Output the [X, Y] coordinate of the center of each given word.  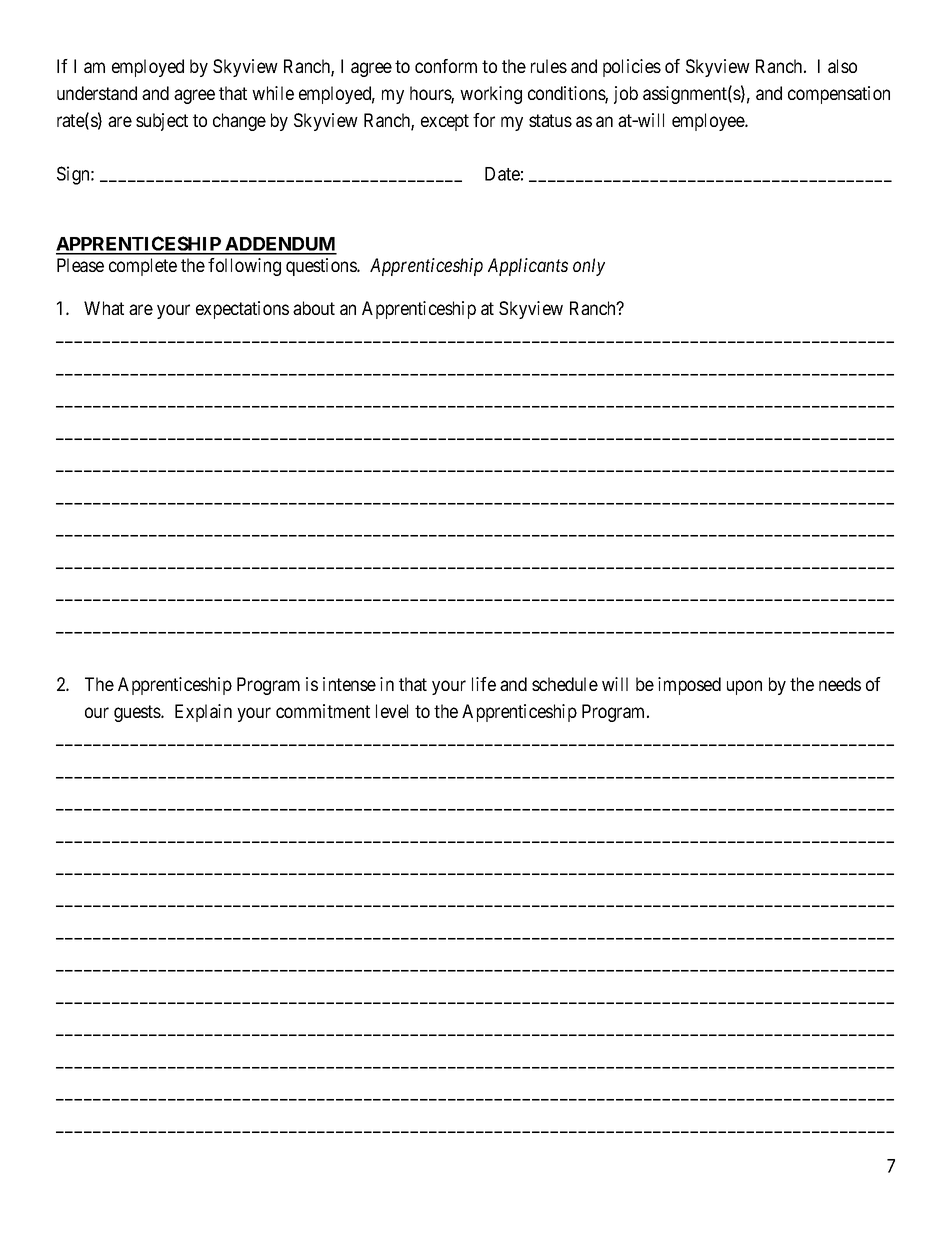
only [589, 267]
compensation [839, 95]
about [314, 308]
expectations [242, 310]
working [491, 95]
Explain [203, 713]
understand [97, 93]
